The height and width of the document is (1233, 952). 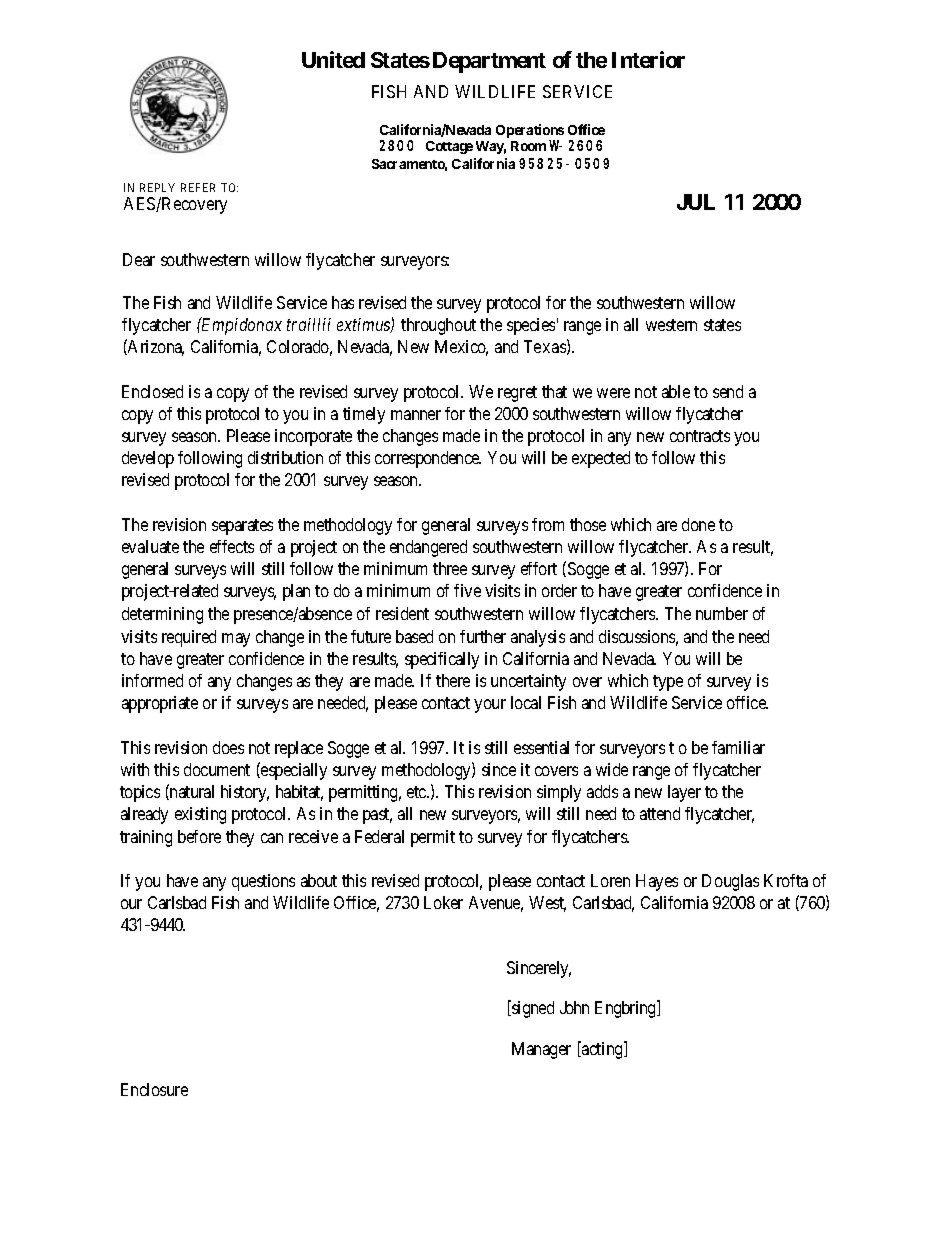 What do you see at coordinates (154, 1089) in the document?
I see `Enclosure` at bounding box center [154, 1089].
